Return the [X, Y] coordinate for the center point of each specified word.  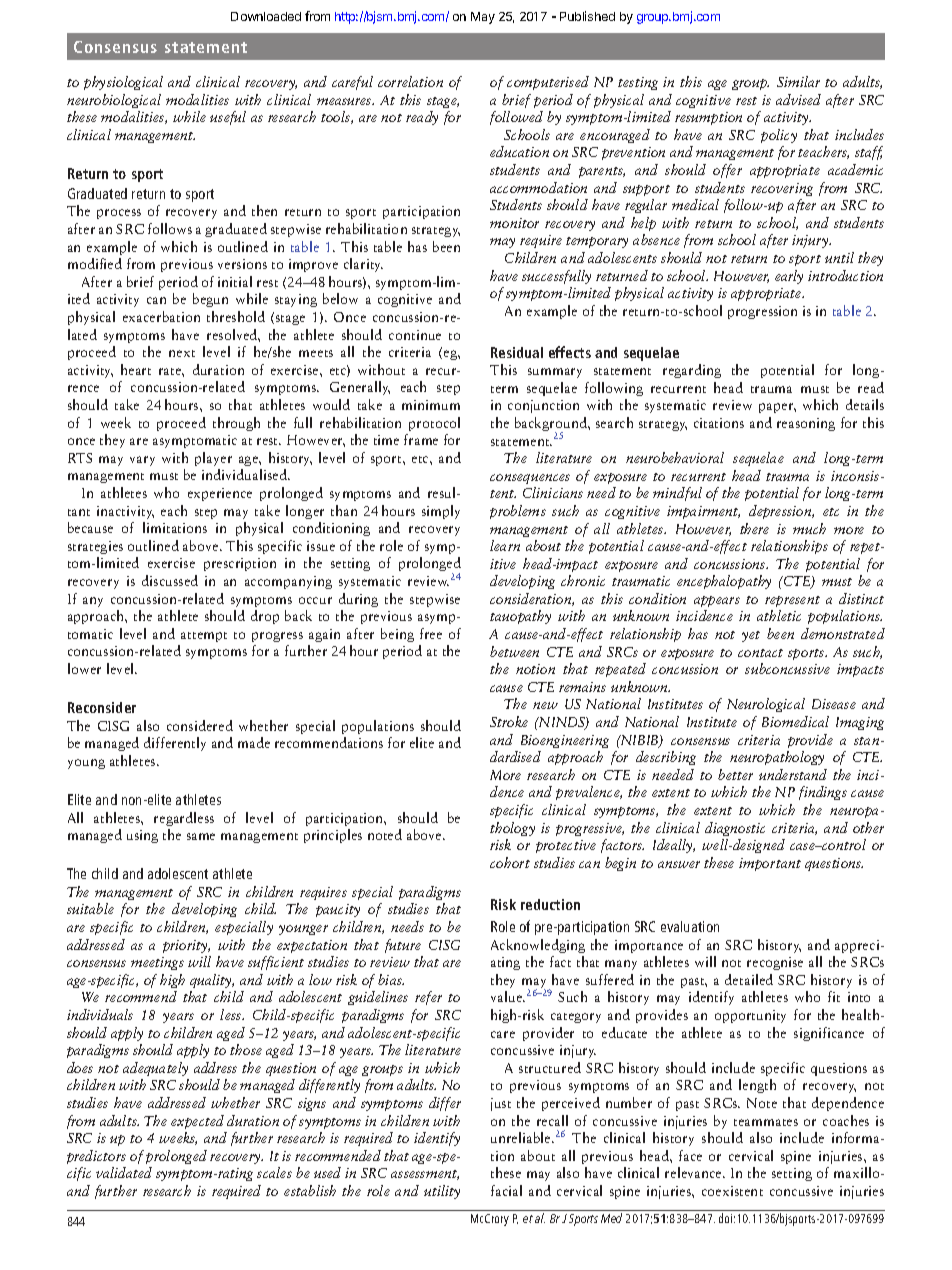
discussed [170, 580]
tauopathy [520, 617]
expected [197, 1122]
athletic [779, 615]
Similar [798, 81]
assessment [425, 1175]
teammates [766, 1122]
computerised [548, 83]
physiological [123, 83]
